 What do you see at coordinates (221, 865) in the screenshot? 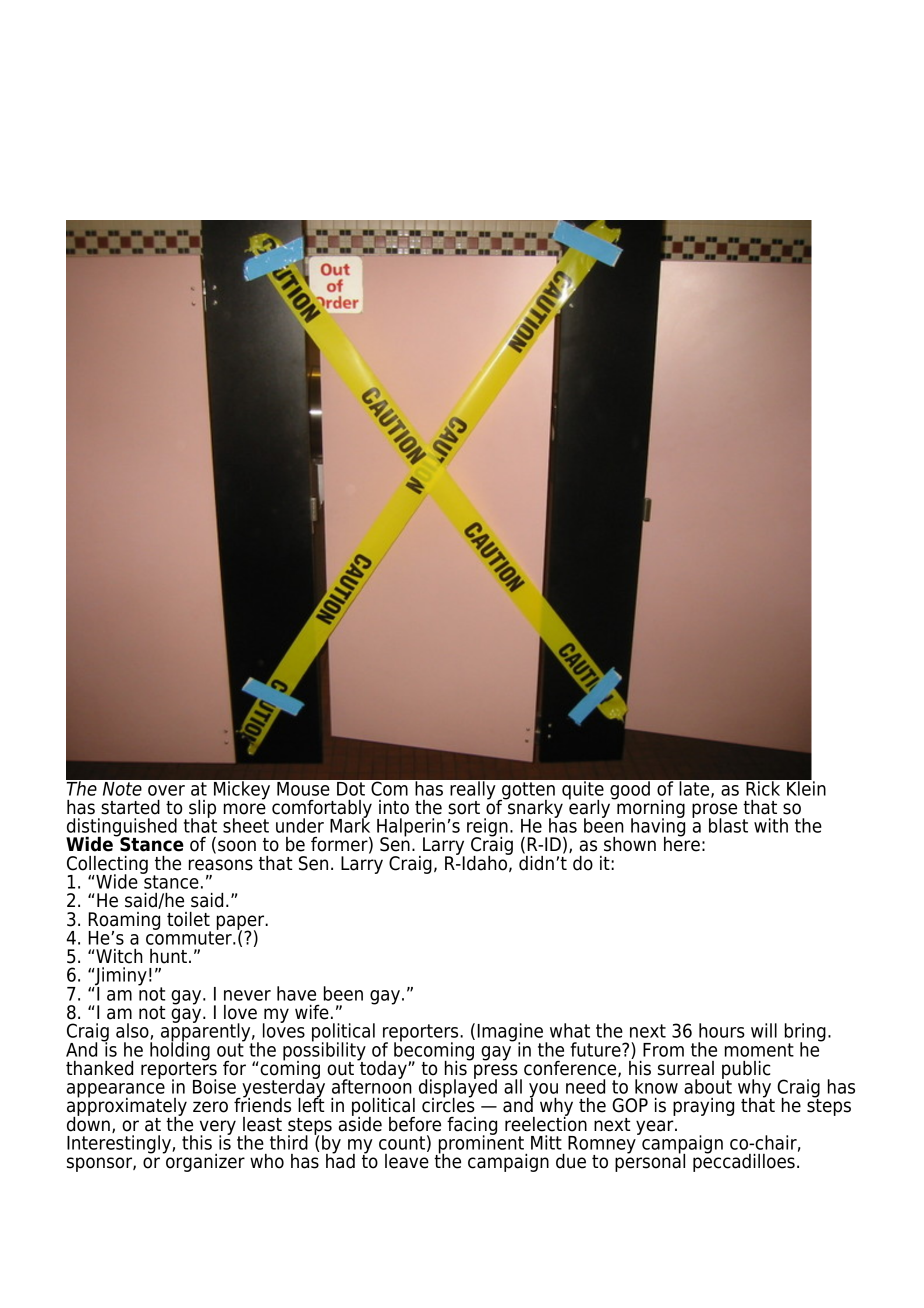
I see `reasons` at bounding box center [221, 865].
